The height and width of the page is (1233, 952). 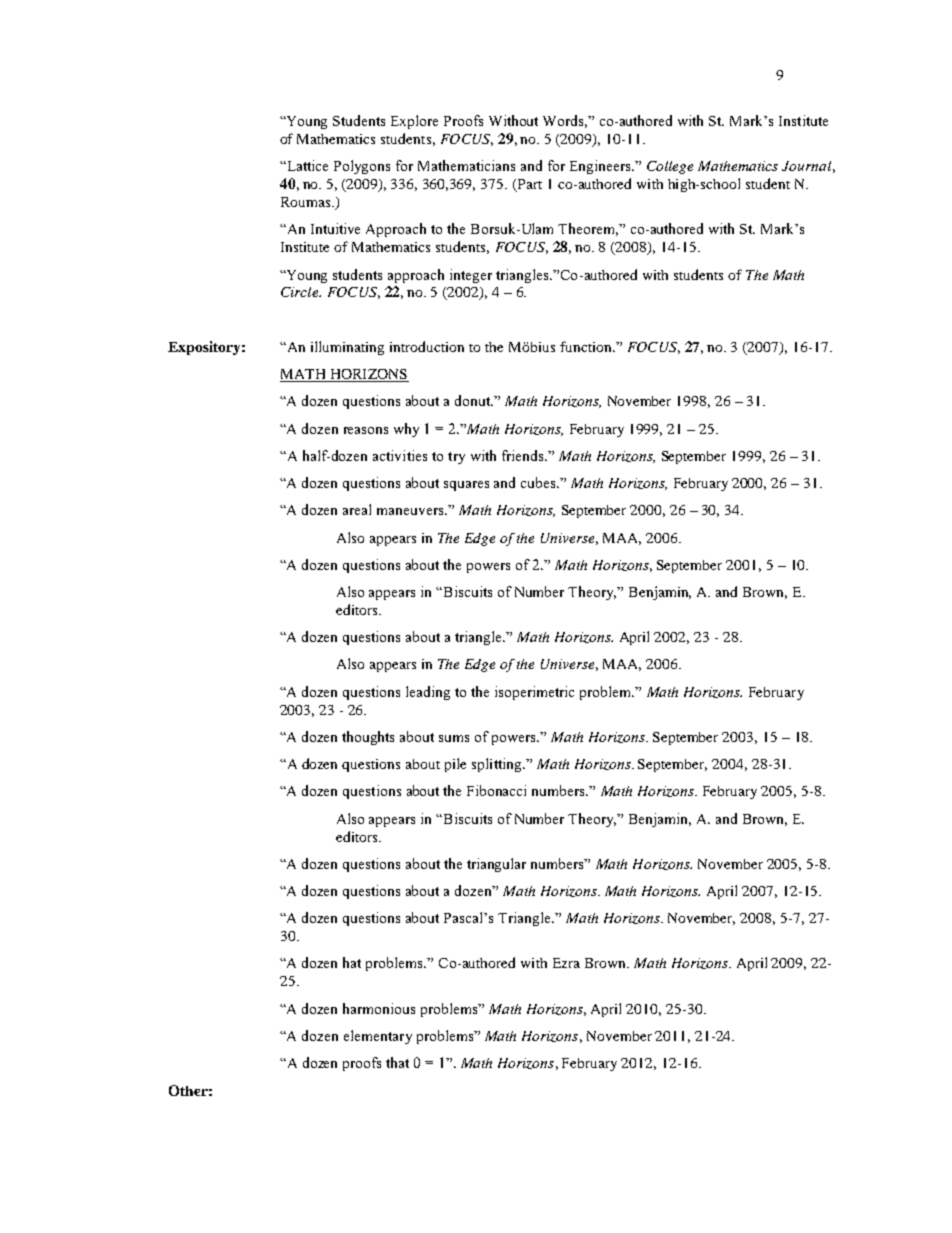 What do you see at coordinates (397, 1062) in the page?
I see `that` at bounding box center [397, 1062].
